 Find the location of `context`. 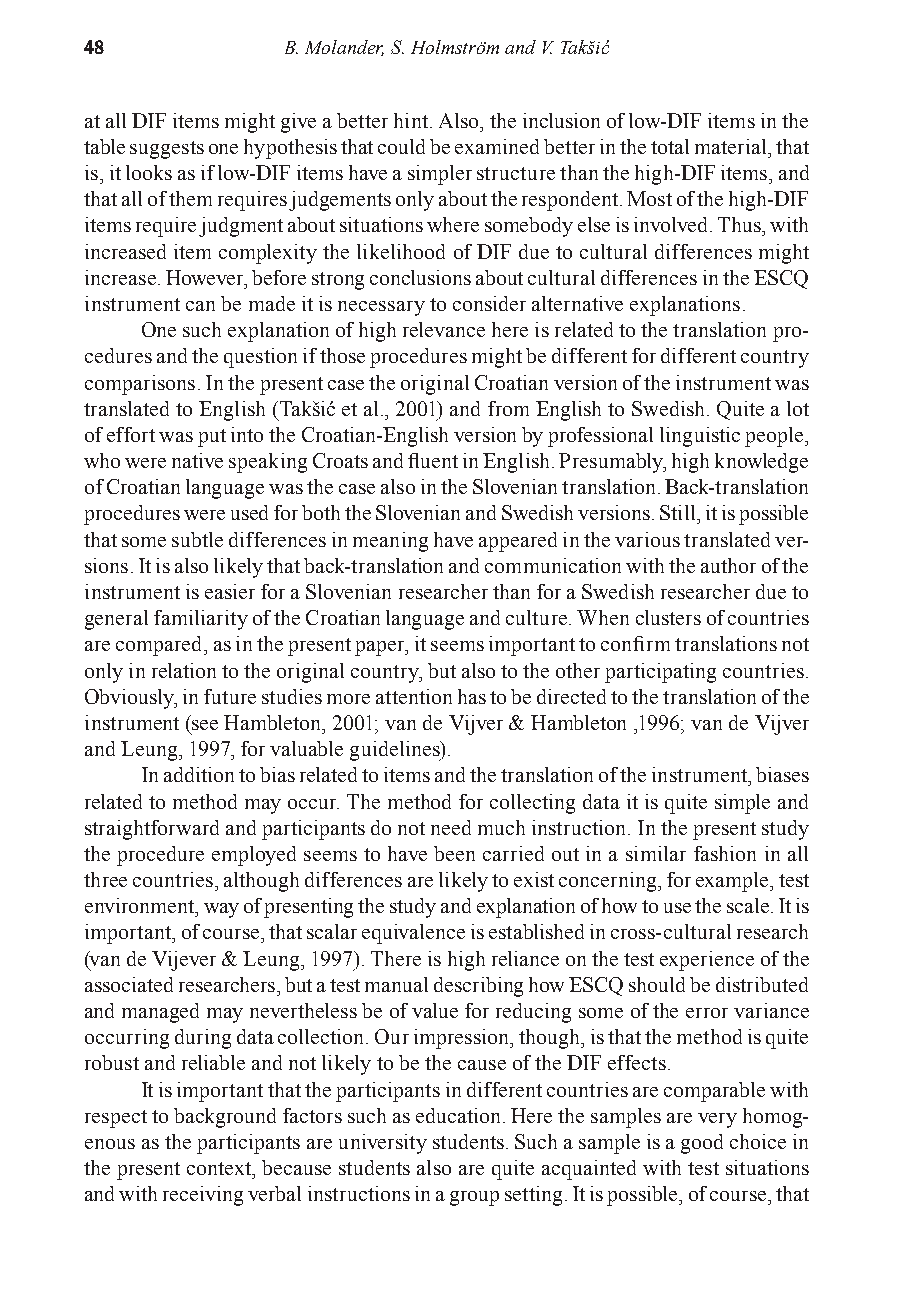

context is located at coordinates (220, 1168).
